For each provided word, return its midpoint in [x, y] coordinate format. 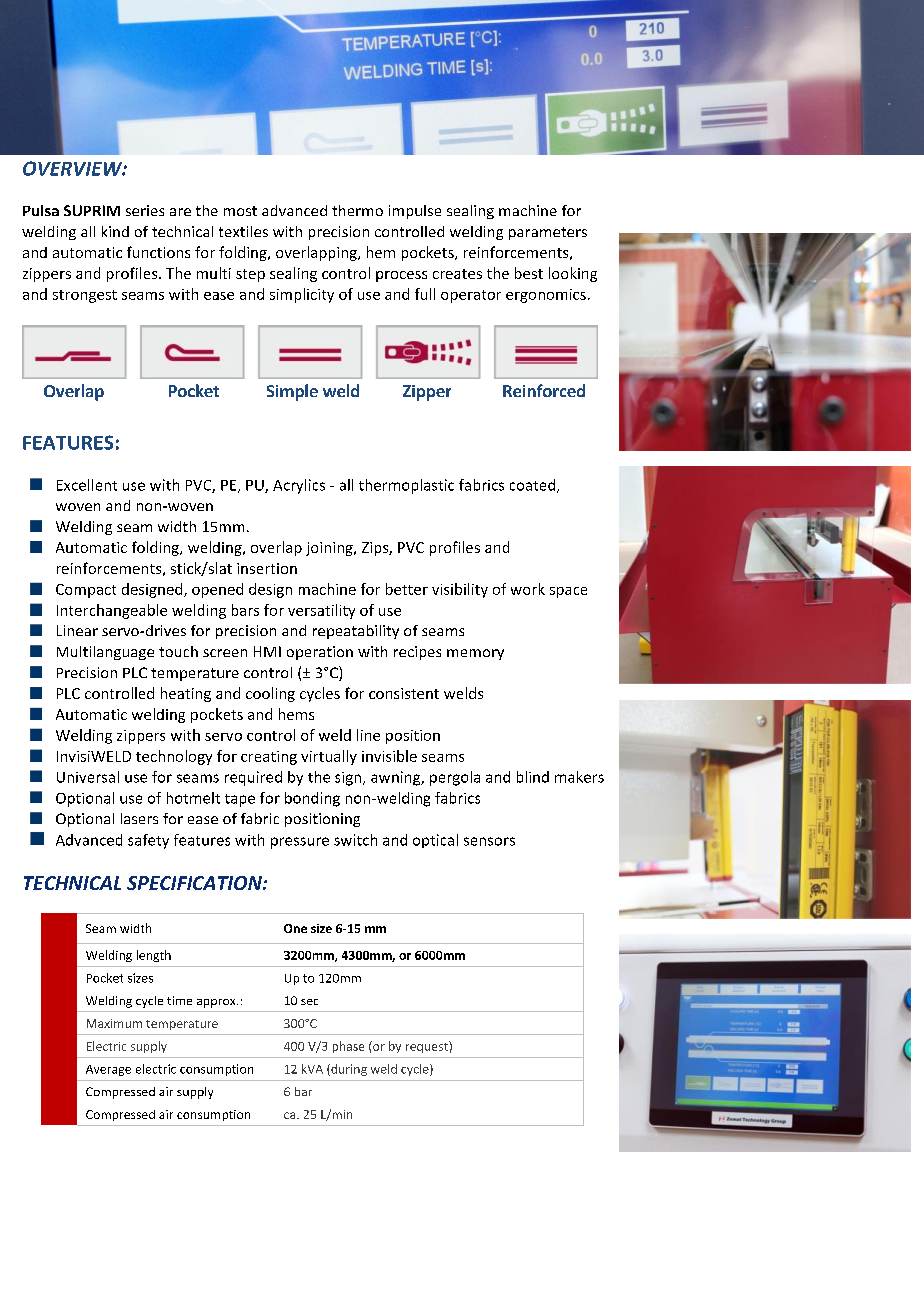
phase [348, 1047]
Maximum [114, 1023]
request [428, 1047]
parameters [548, 233]
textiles [243, 231]
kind [115, 231]
